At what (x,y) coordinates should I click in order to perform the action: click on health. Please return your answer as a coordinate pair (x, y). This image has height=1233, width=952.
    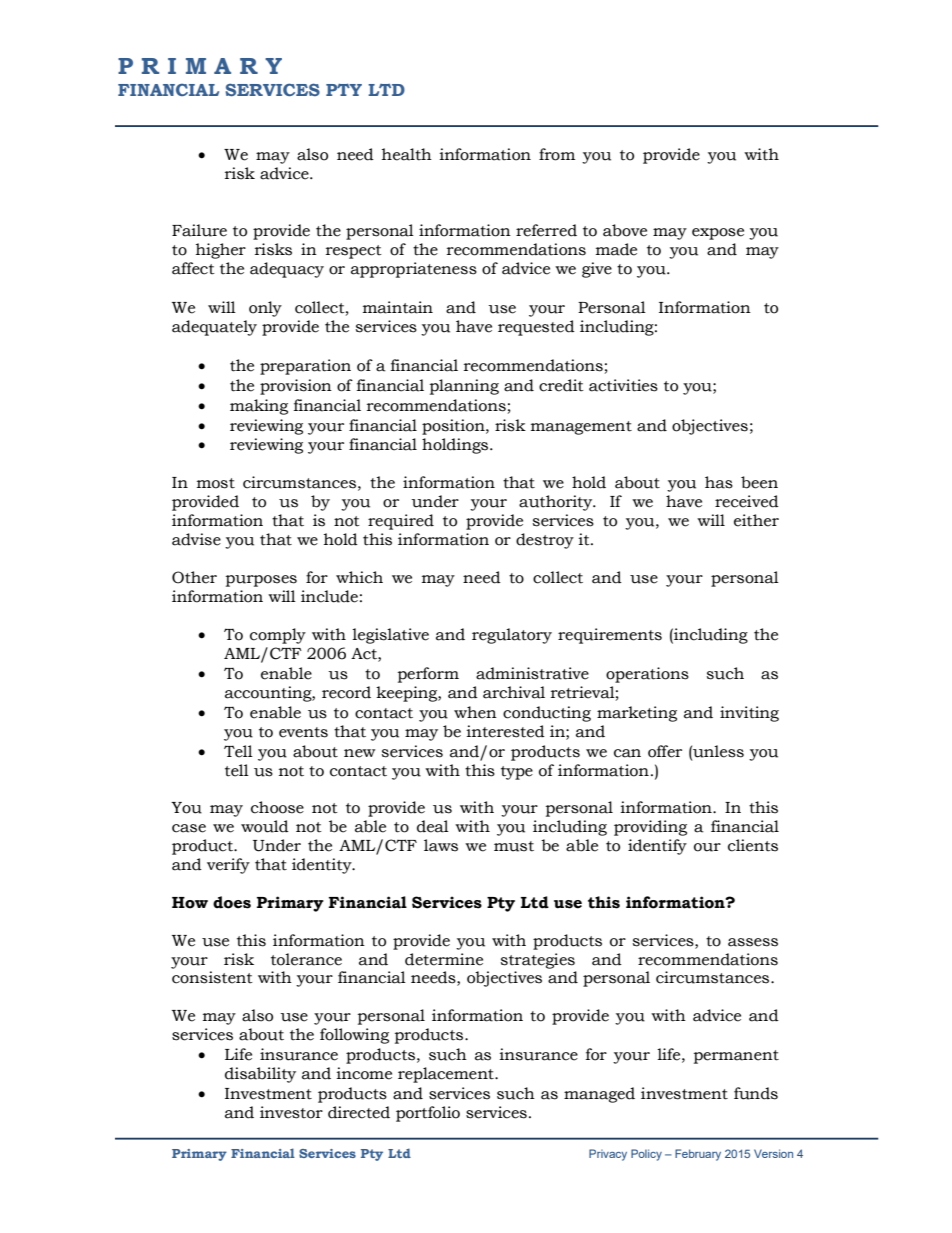
    Looking at the image, I should click on (407, 154).
